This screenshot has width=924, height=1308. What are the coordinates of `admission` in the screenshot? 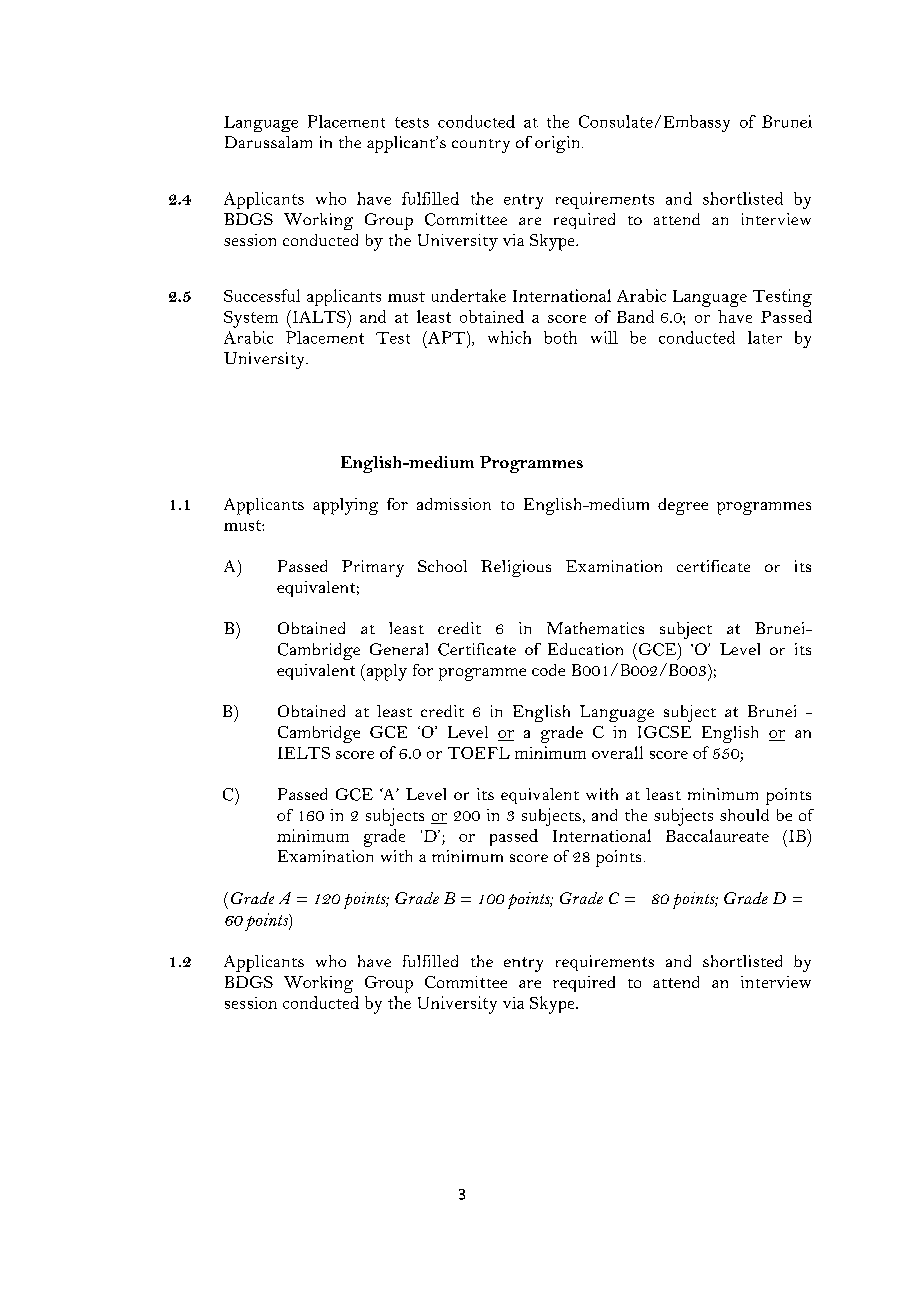 It's located at (454, 504).
